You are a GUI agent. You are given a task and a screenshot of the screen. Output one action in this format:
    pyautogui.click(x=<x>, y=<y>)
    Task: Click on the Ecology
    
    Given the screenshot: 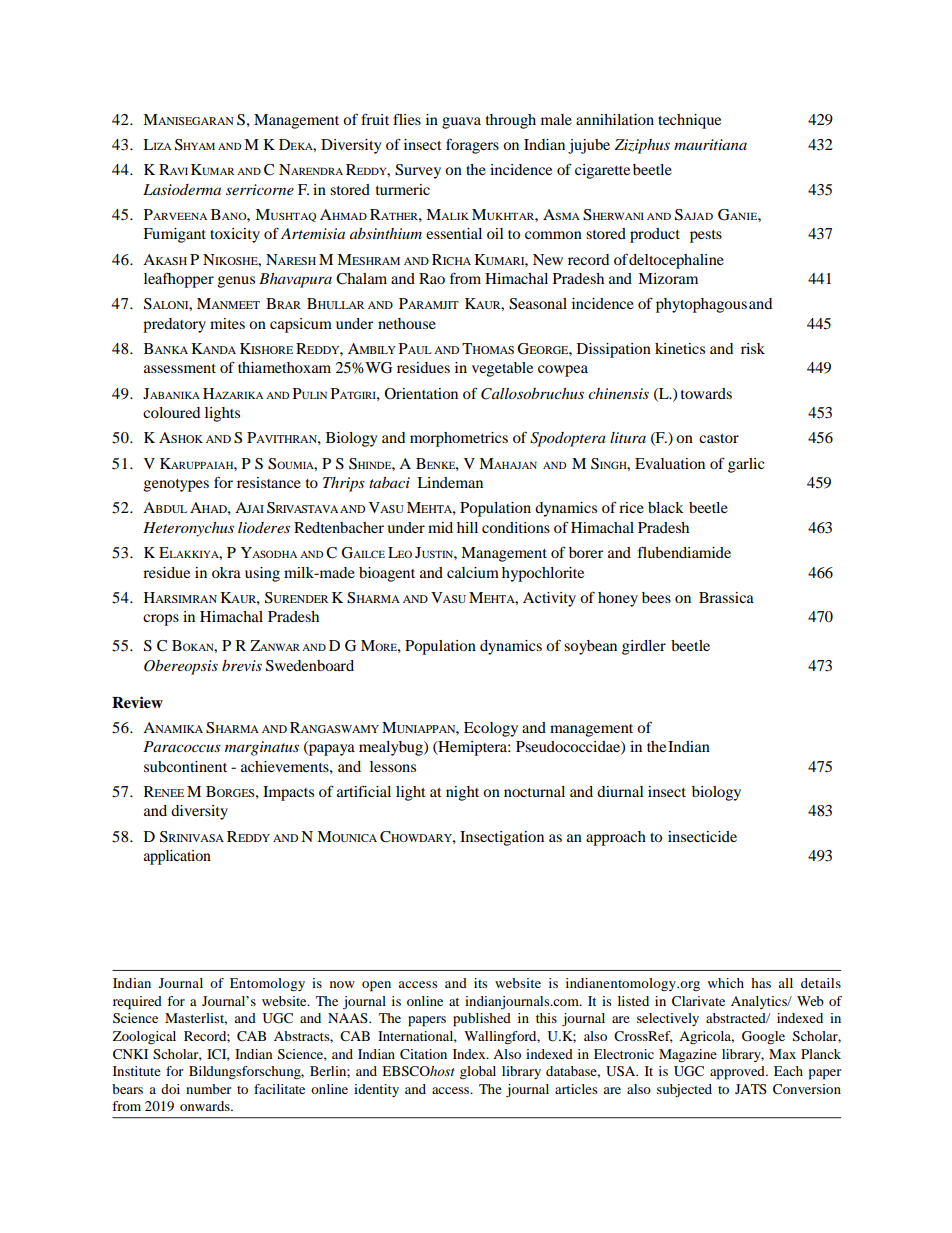 What is the action you would take?
    pyautogui.click(x=491, y=729)
